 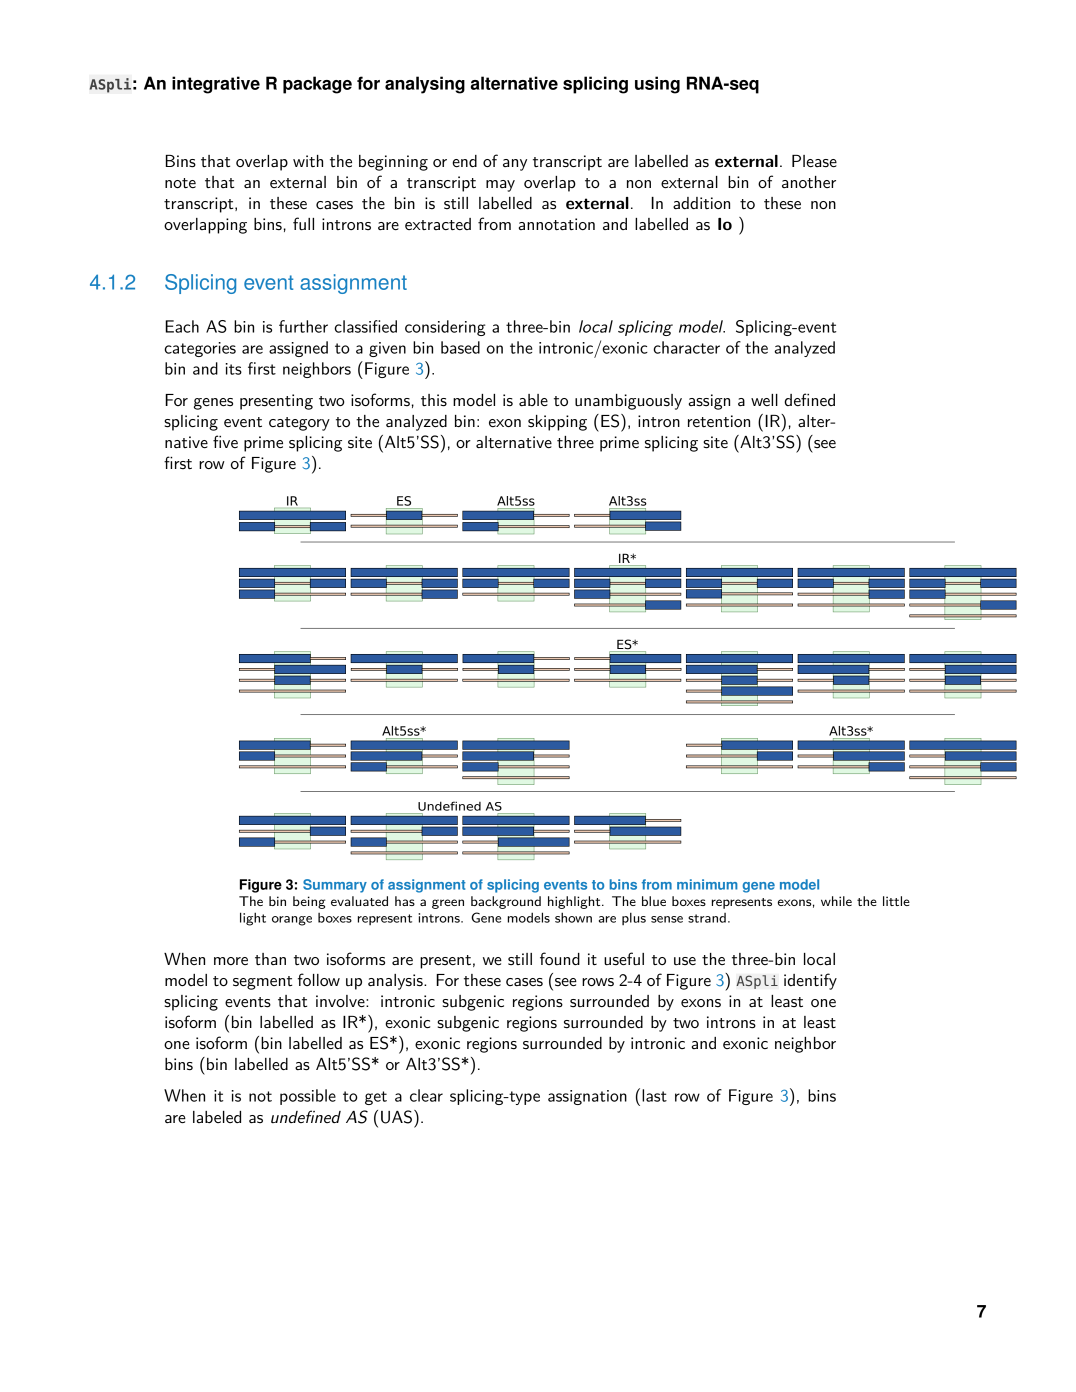 I want to click on possible, so click(x=308, y=1097).
